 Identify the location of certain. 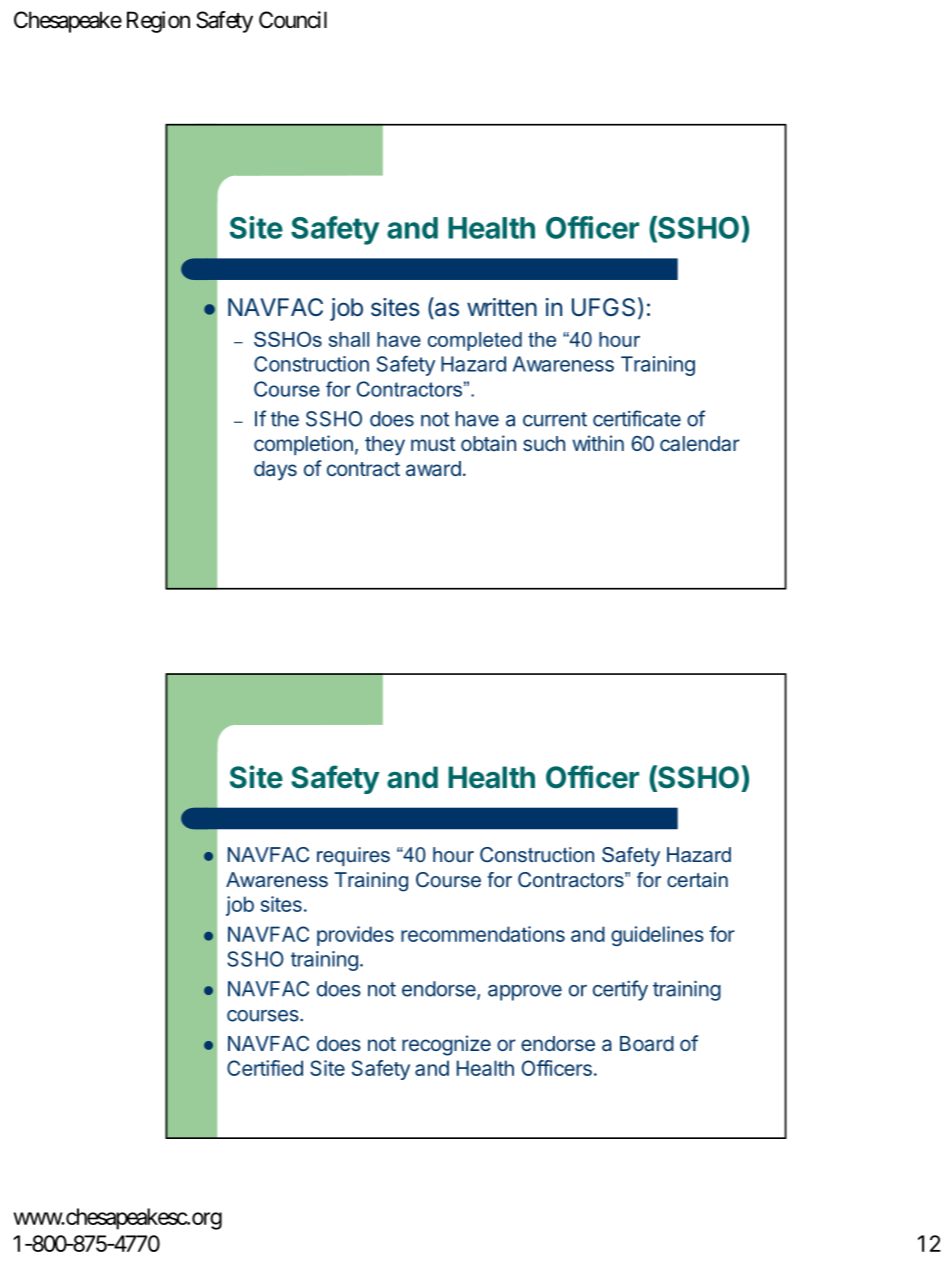
(697, 879).
